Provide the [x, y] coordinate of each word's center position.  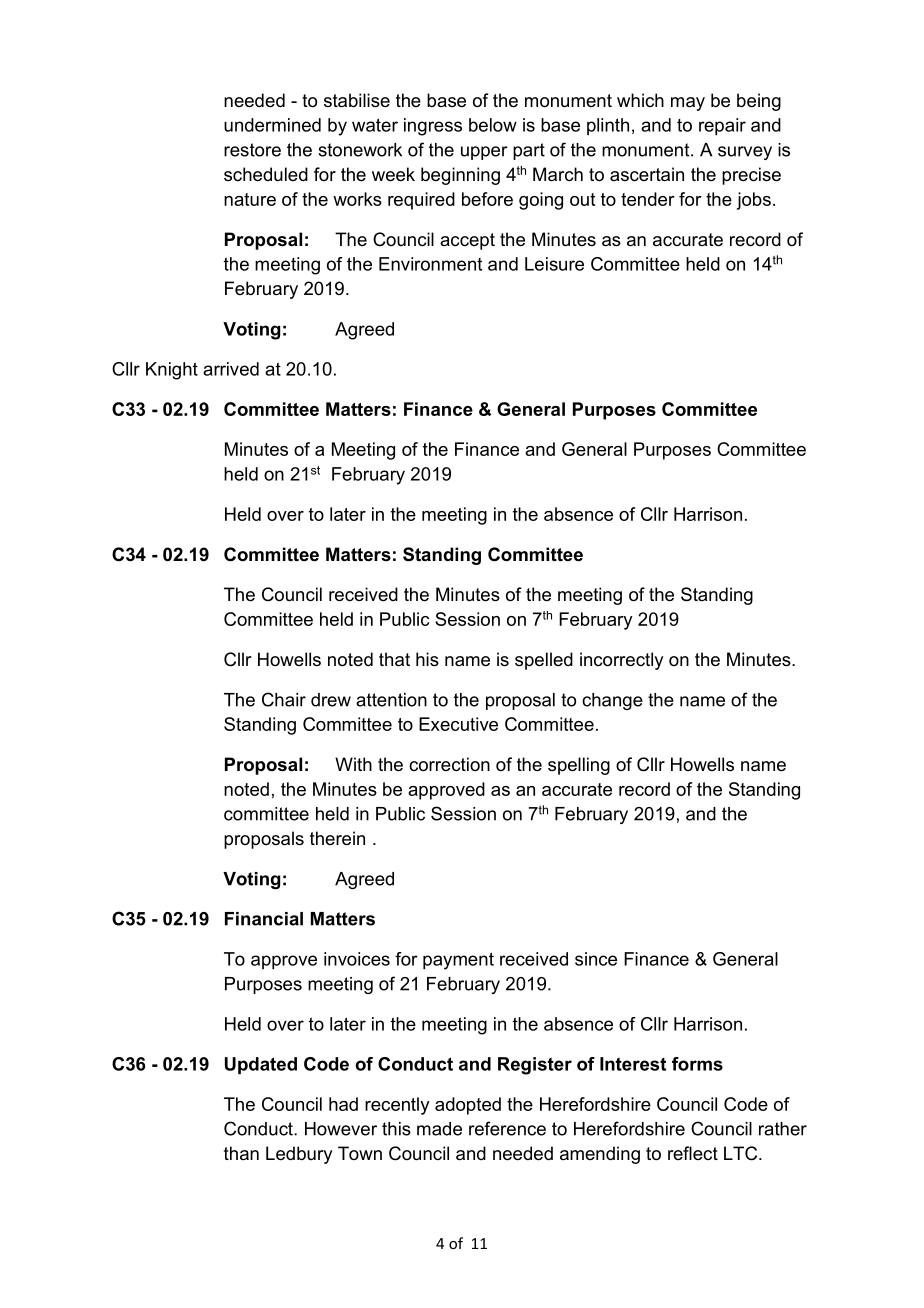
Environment [430, 264]
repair [722, 127]
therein [337, 838]
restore [252, 150]
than [241, 1153]
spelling [579, 766]
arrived [231, 369]
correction [449, 764]
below [493, 125]
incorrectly [621, 661]
